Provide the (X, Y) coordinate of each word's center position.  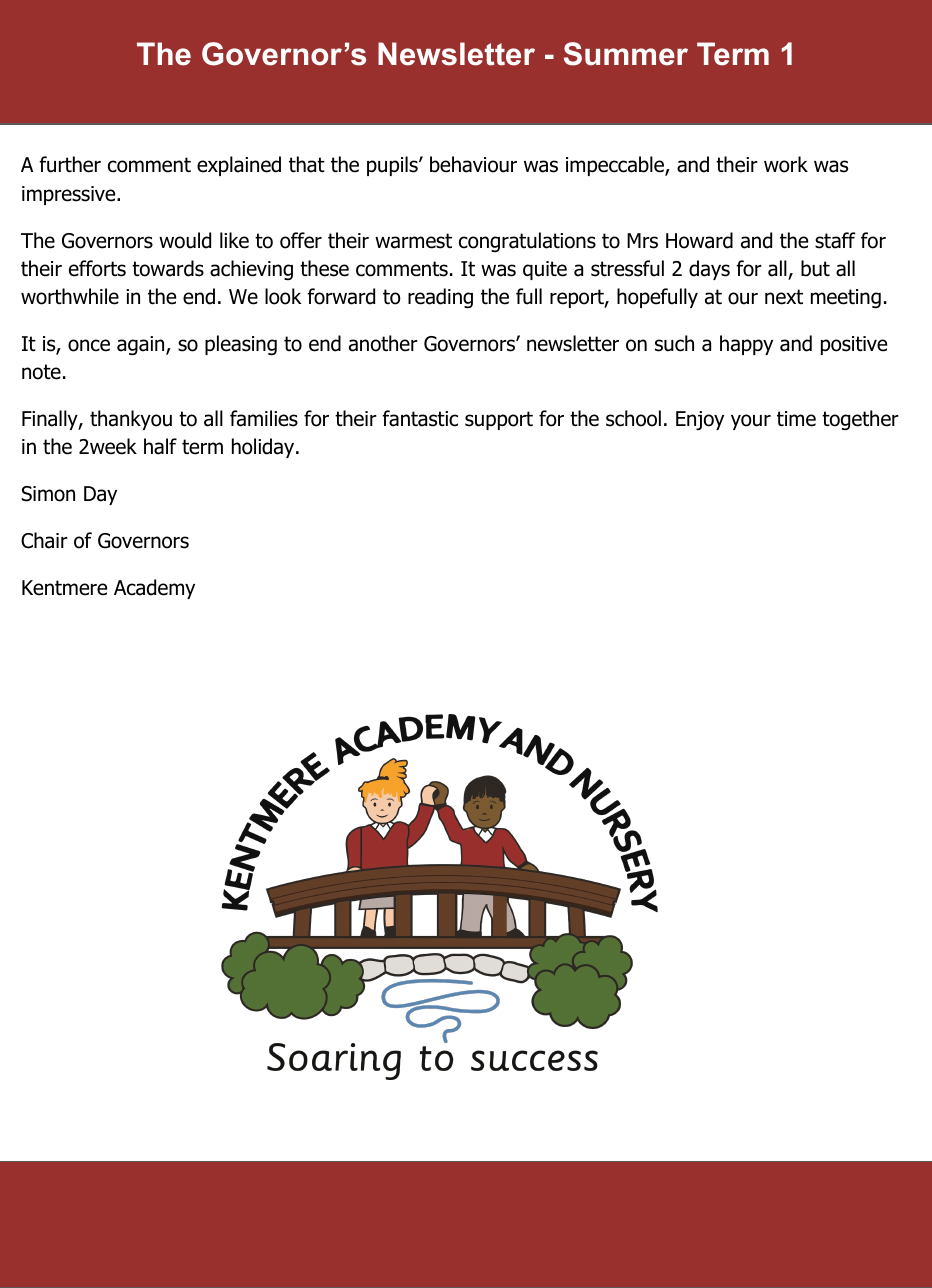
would (185, 240)
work (786, 164)
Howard (699, 240)
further (70, 164)
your (751, 422)
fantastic (420, 418)
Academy (154, 589)
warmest (413, 241)
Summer (626, 54)
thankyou (131, 420)
